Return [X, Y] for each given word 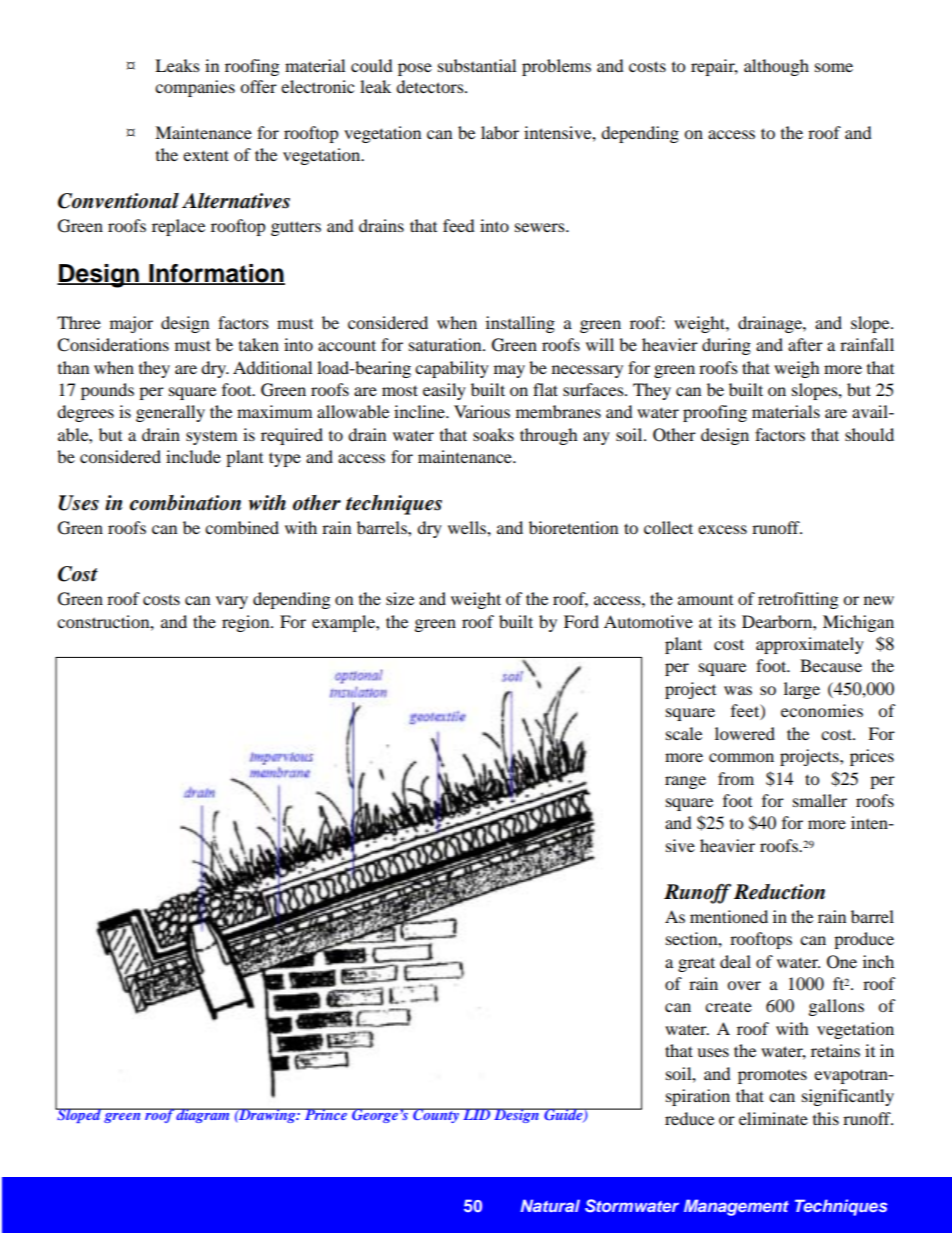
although [776, 67]
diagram [203, 1115]
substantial [477, 65]
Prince [325, 1114]
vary [232, 602]
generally [170, 413]
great [696, 964]
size [400, 598]
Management [736, 1207]
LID [477, 1114]
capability [452, 369]
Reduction [779, 892]
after [805, 344]
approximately [810, 645]
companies [195, 88]
